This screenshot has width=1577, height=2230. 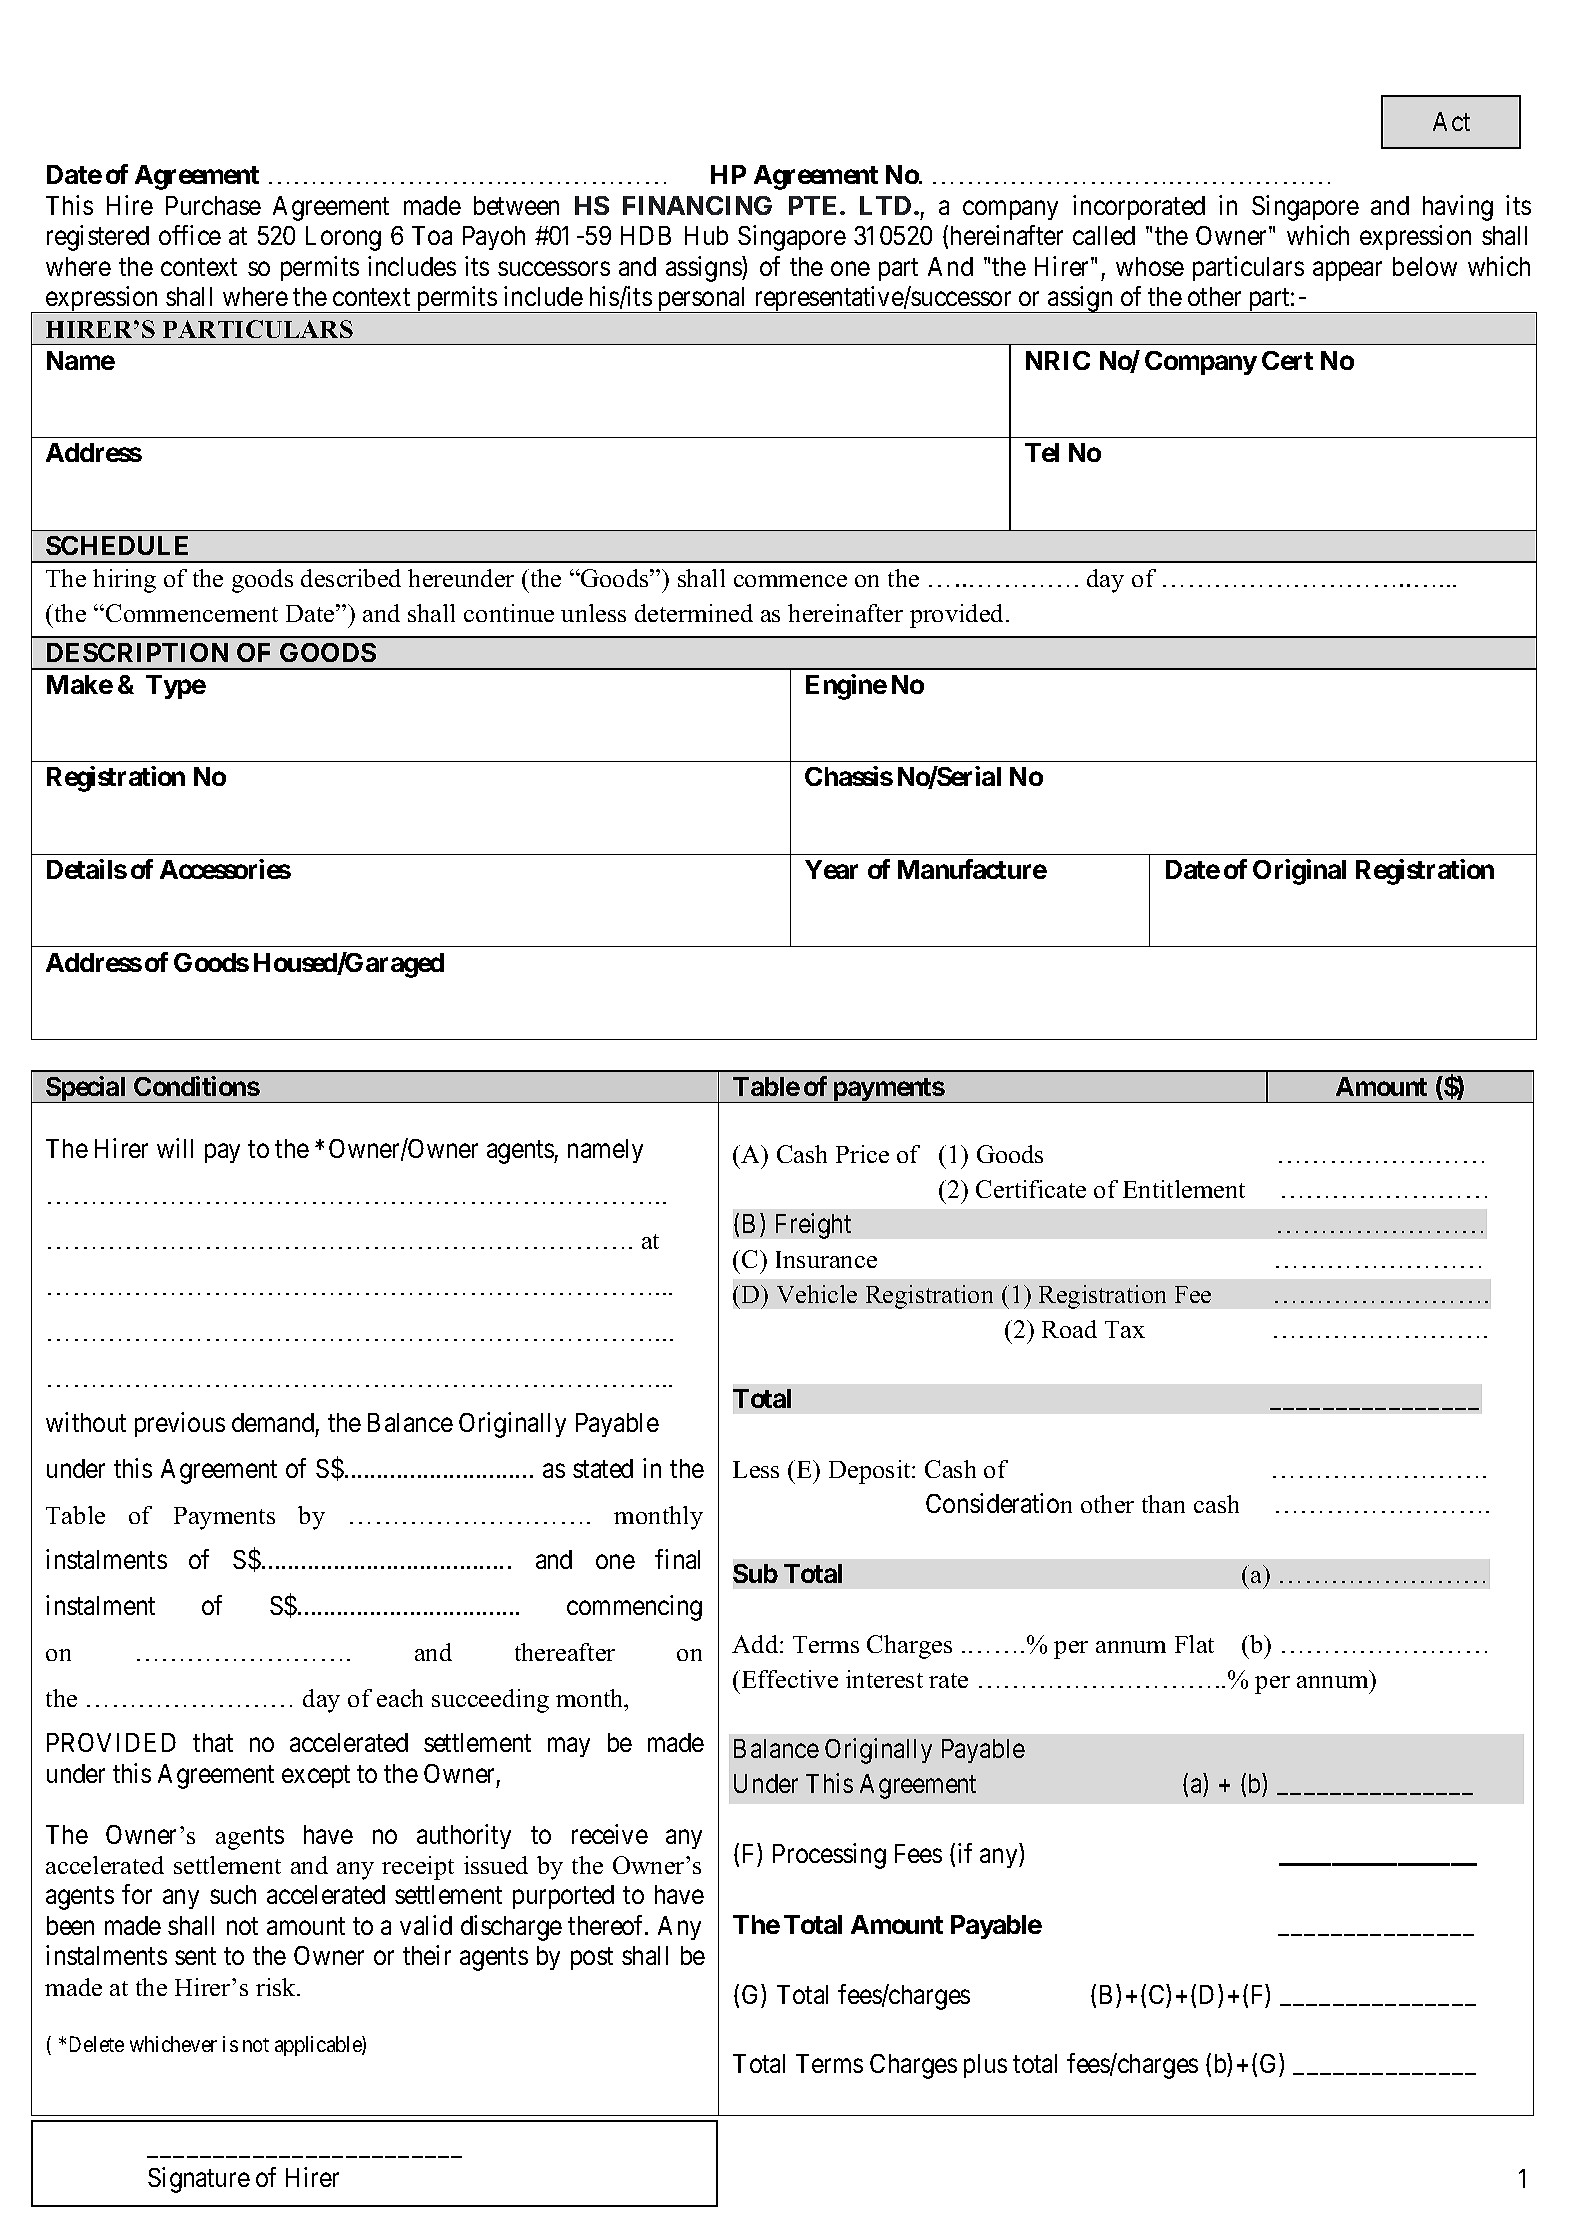 What do you see at coordinates (190, 235) in the screenshot?
I see `office` at bounding box center [190, 235].
